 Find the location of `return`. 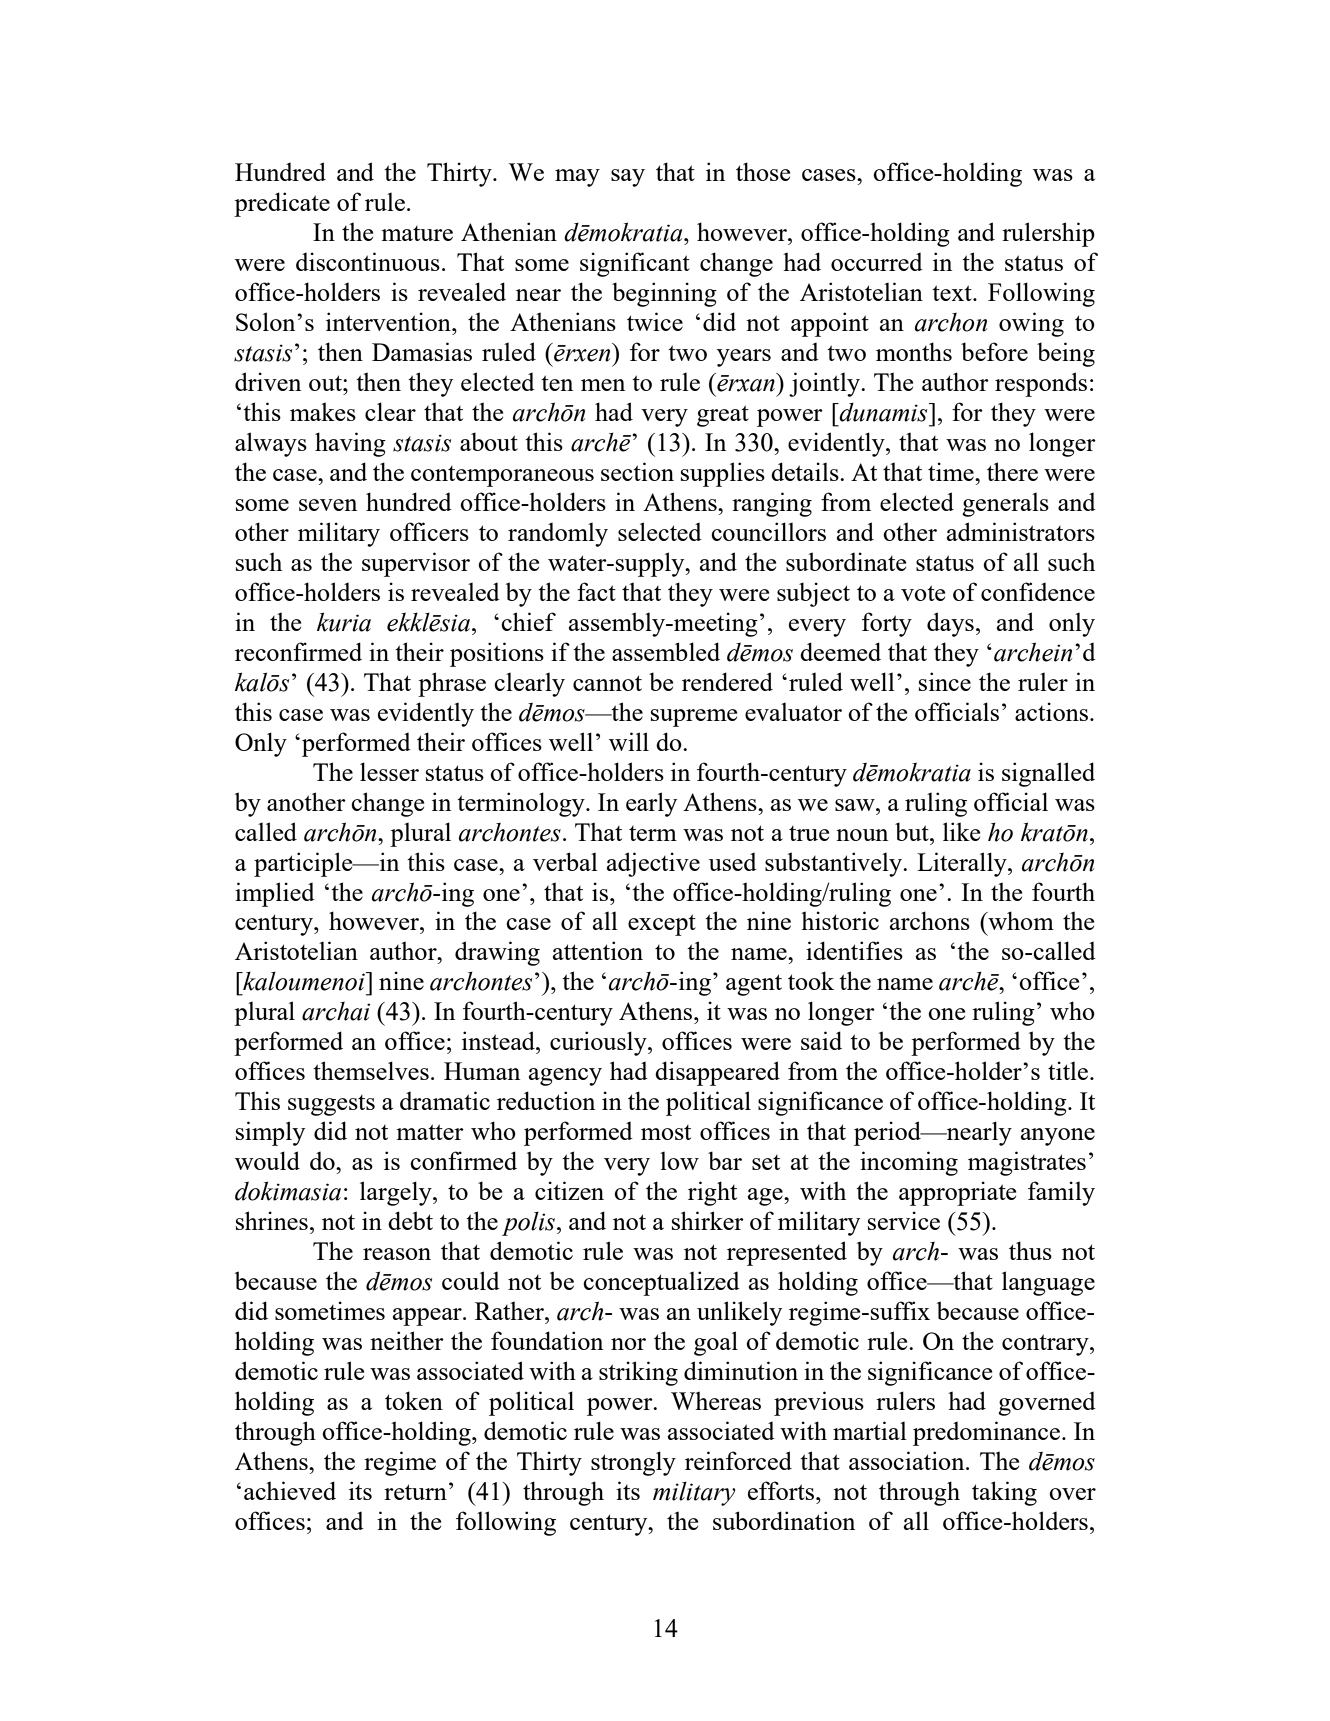

return is located at coordinates (415, 1492).
